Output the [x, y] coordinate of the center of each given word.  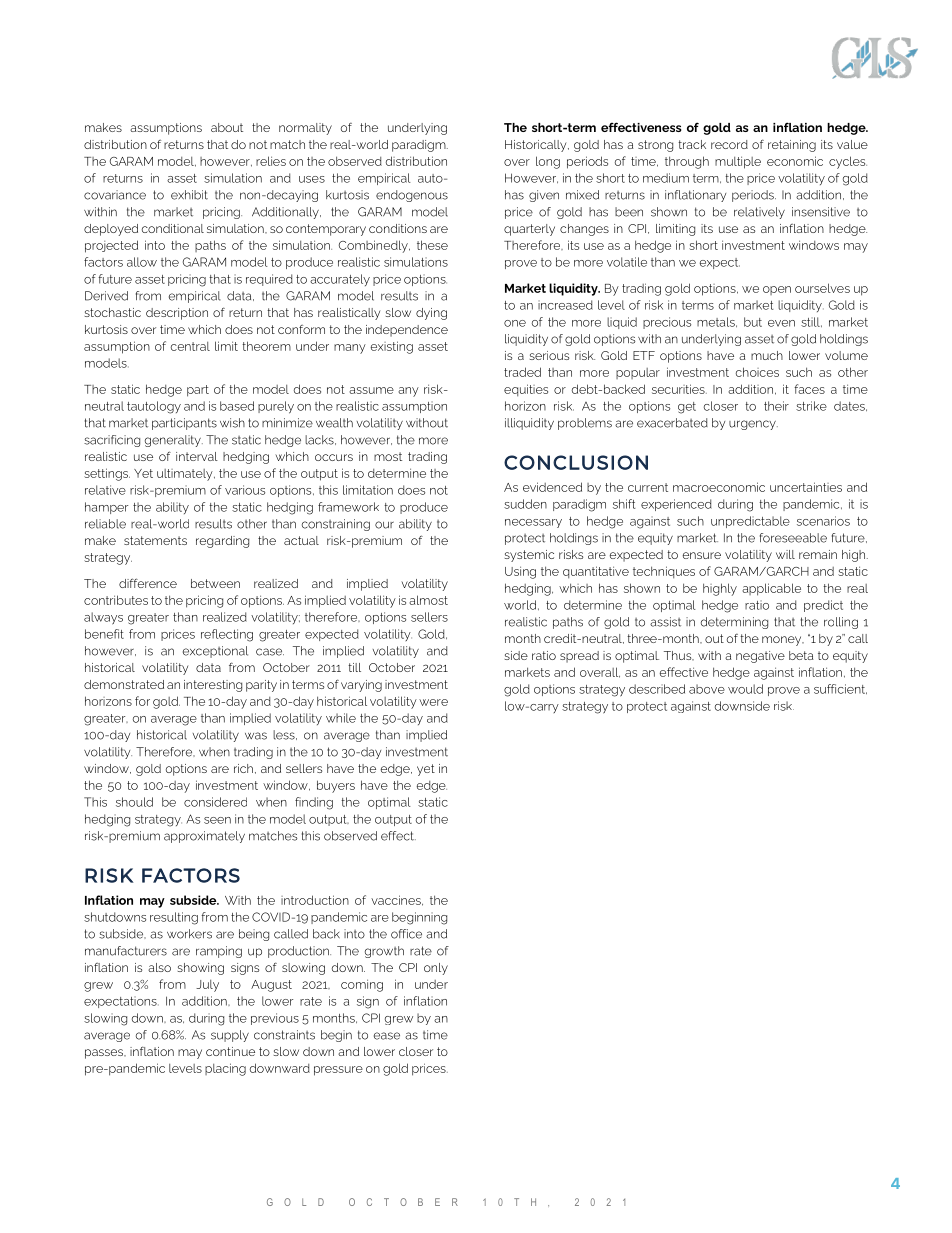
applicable [771, 589]
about [227, 127]
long [548, 162]
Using [520, 572]
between [215, 583]
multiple [738, 162]
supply [230, 1036]
